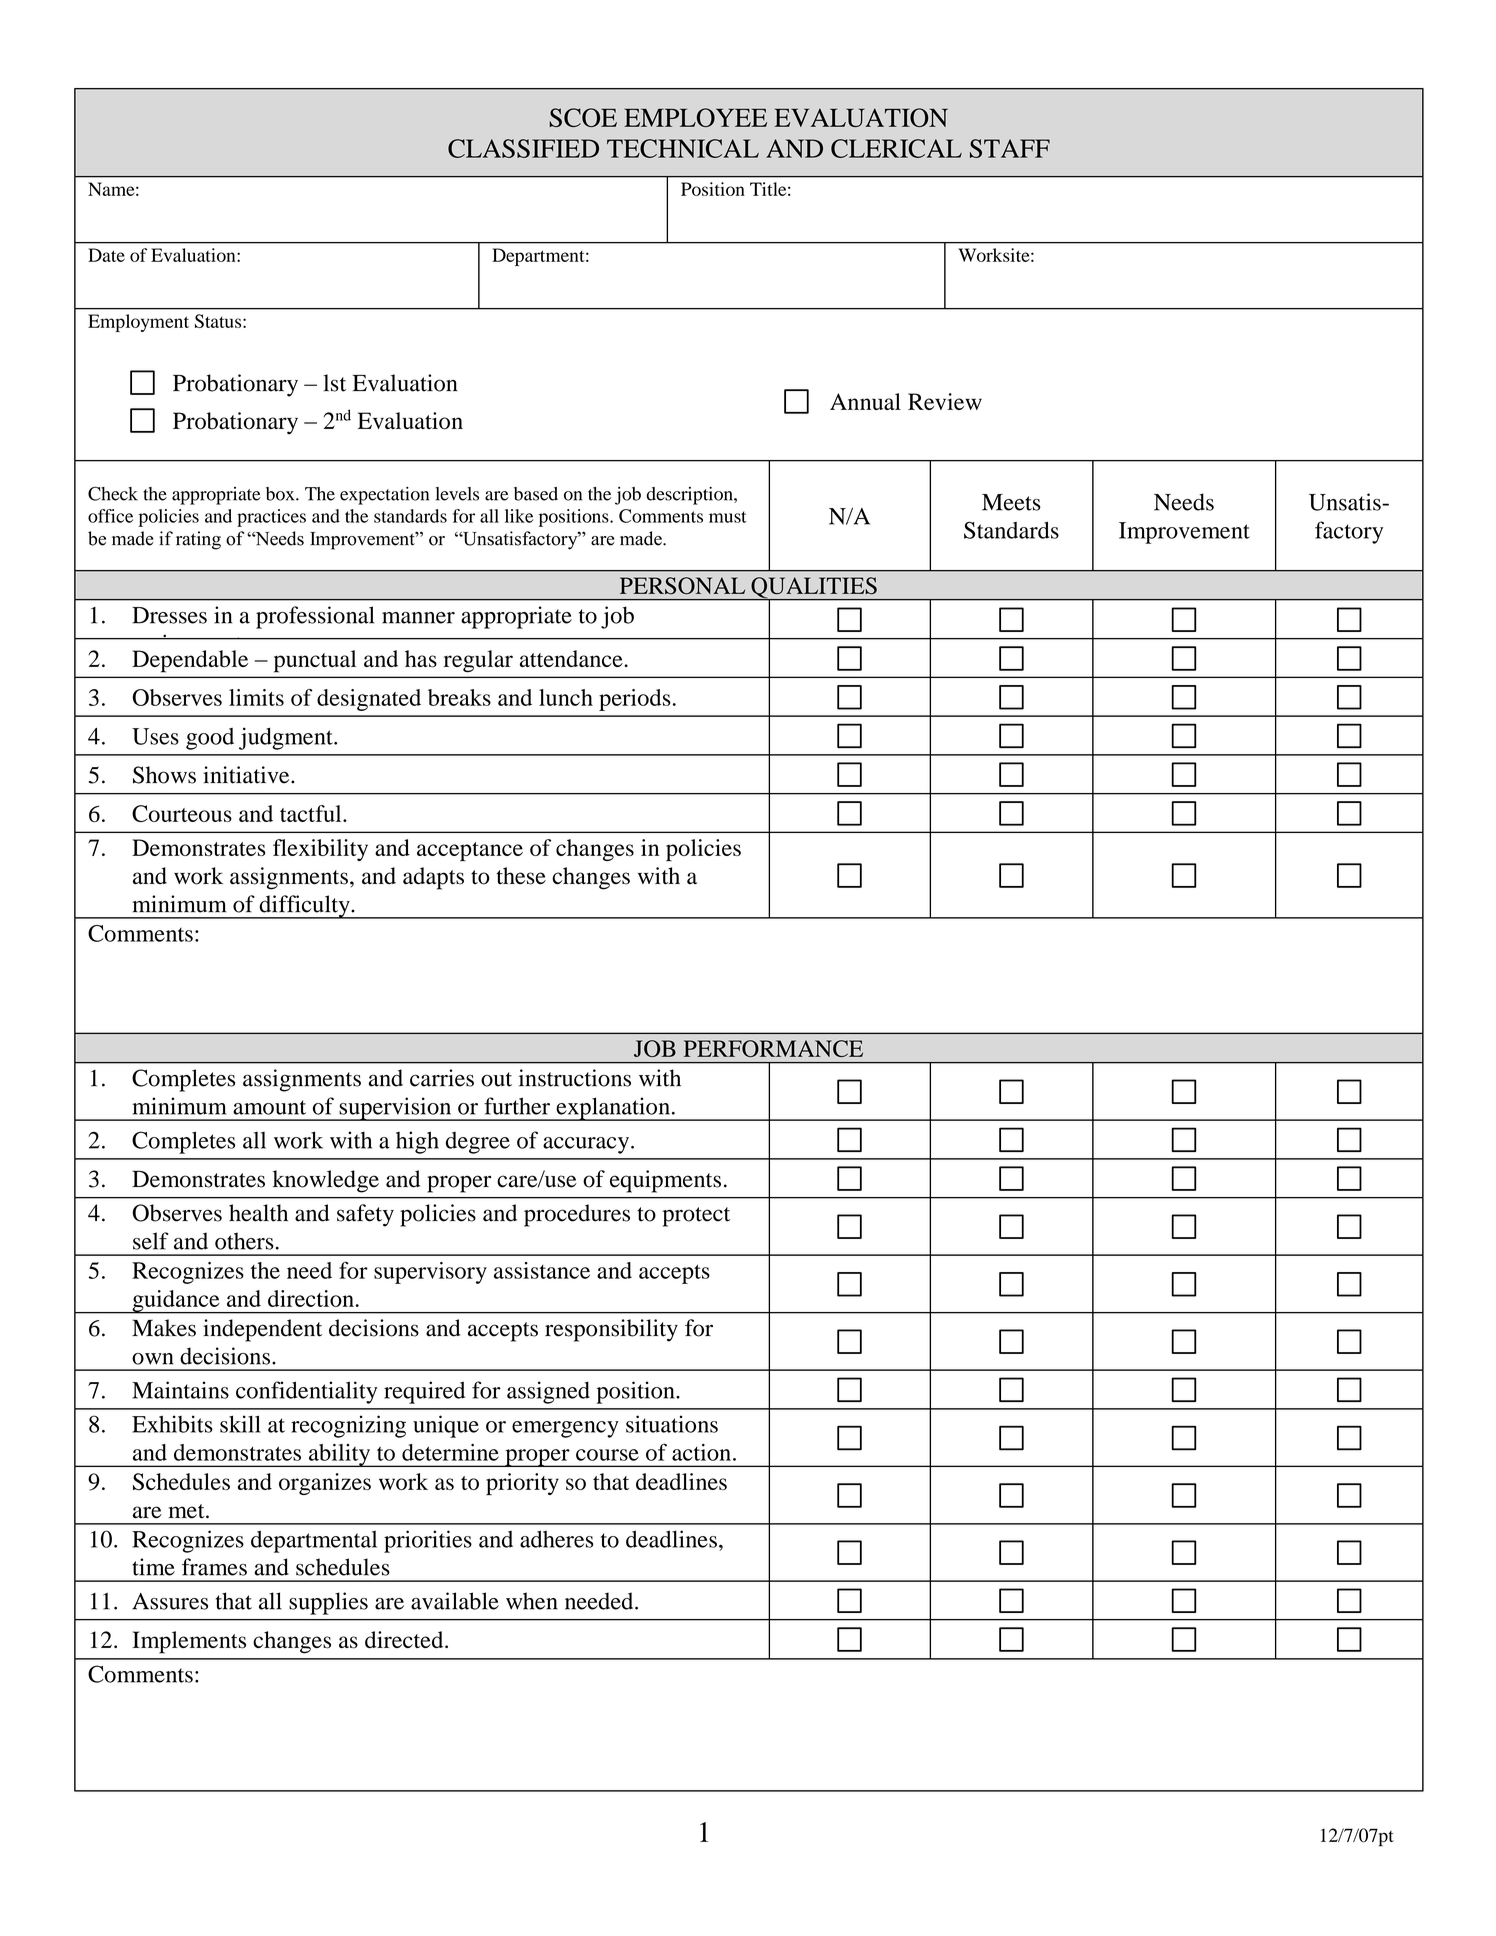 The height and width of the screenshot is (1936, 1496). I want to click on frames, so click(214, 1567).
